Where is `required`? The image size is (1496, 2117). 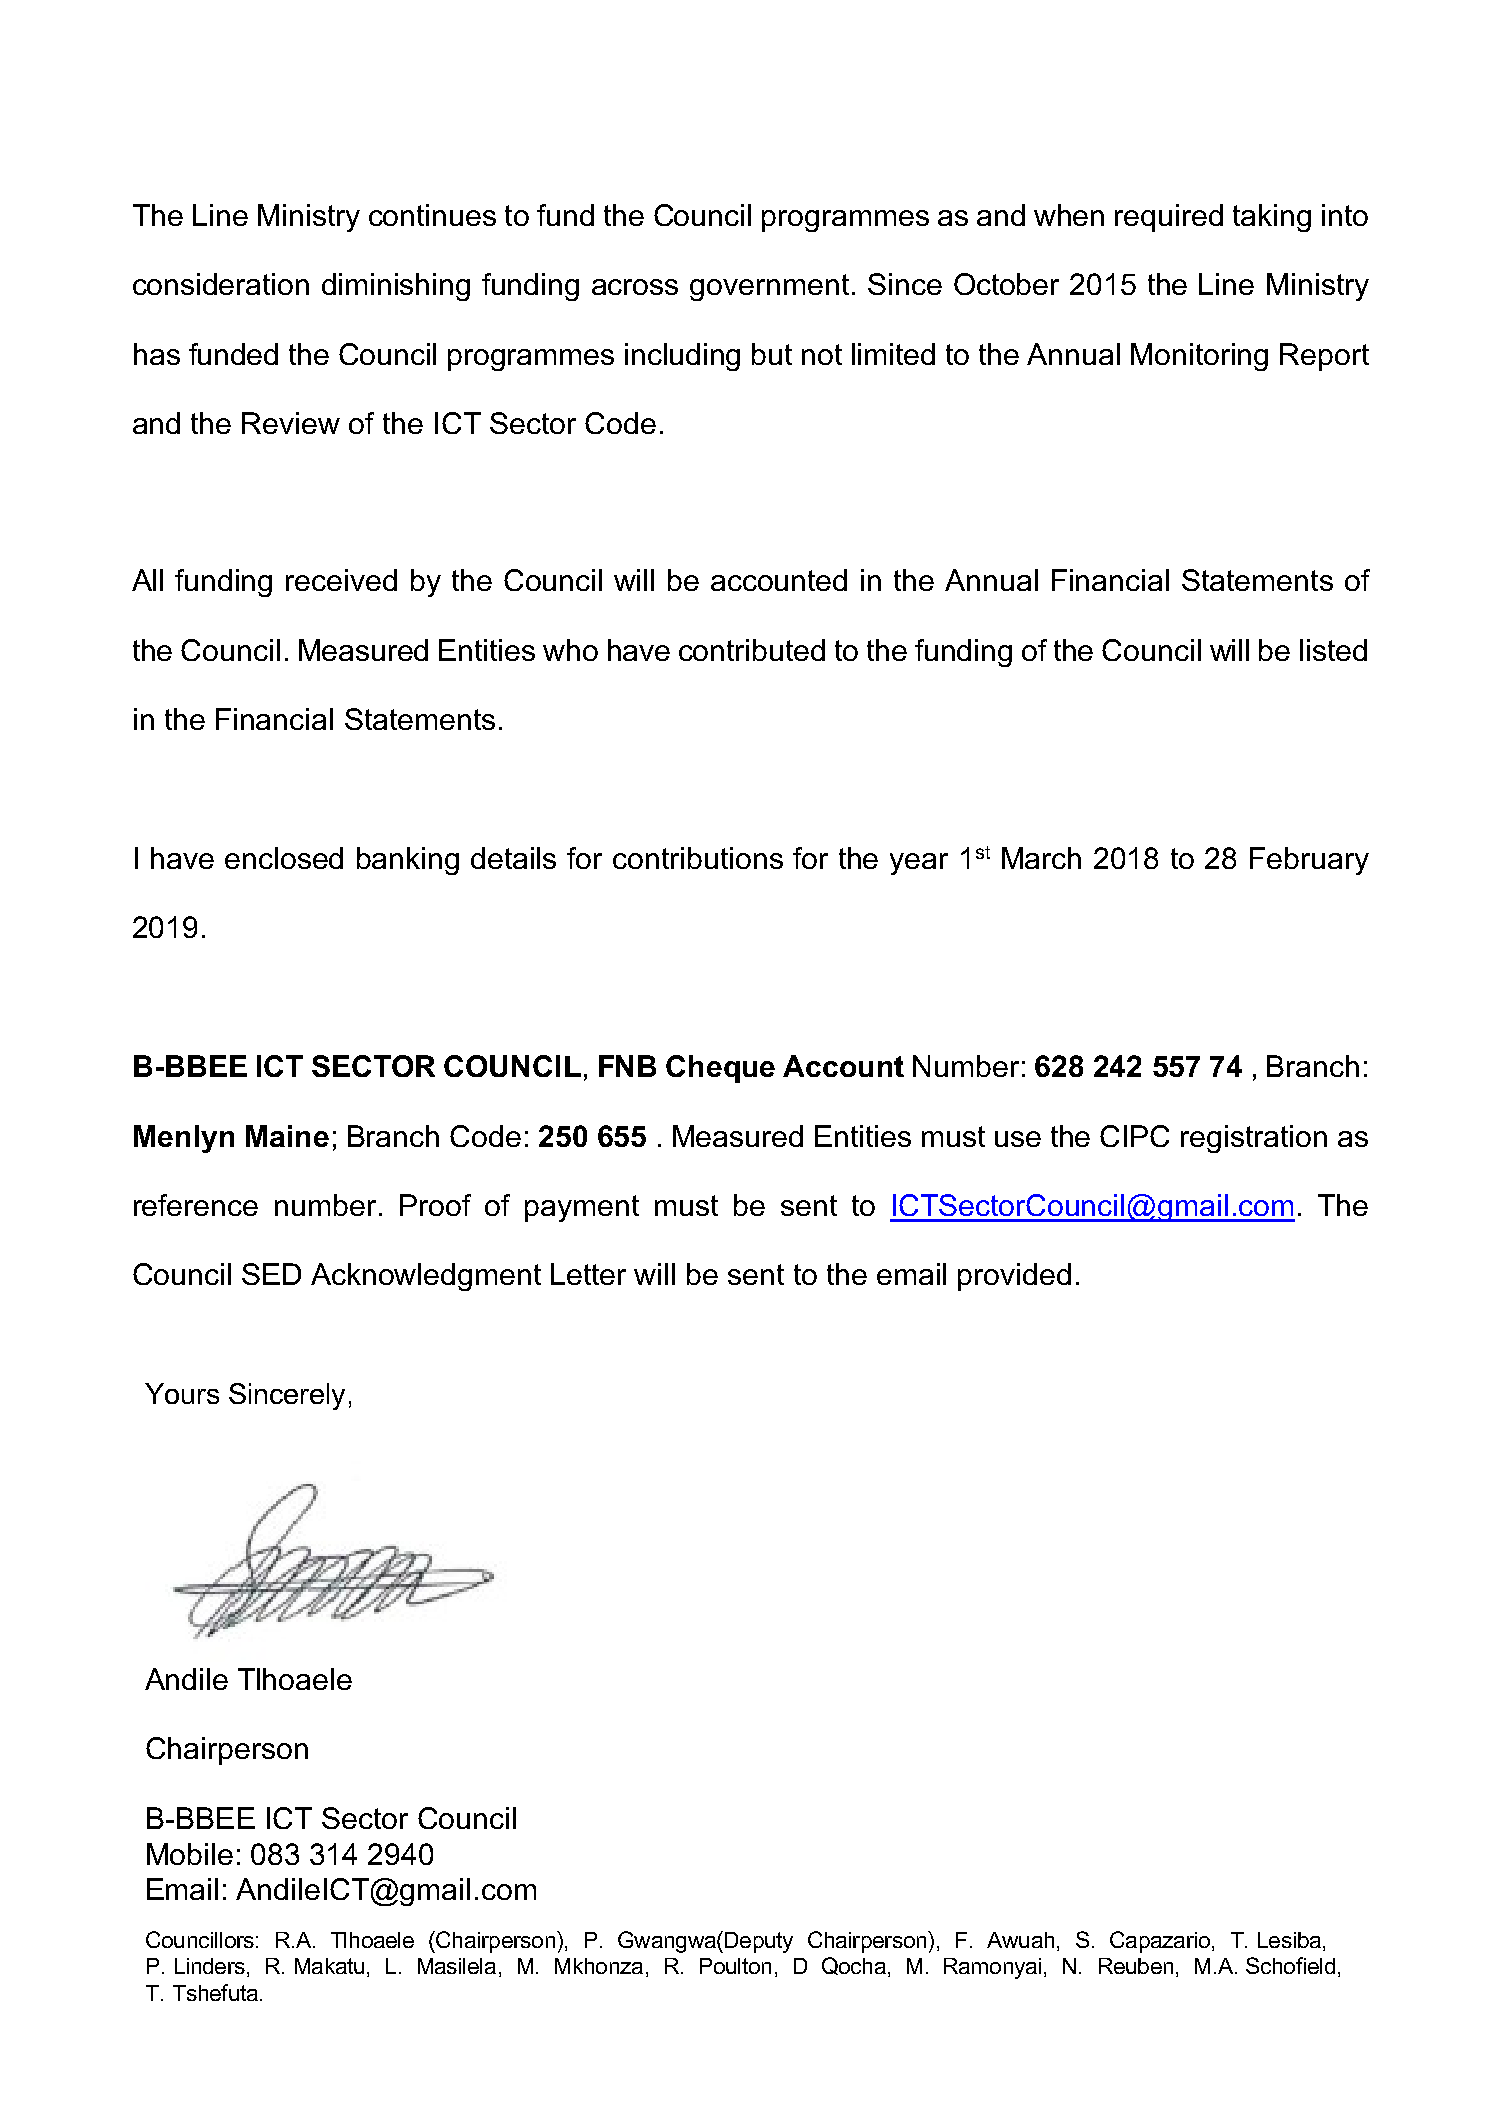
required is located at coordinates (1169, 218).
